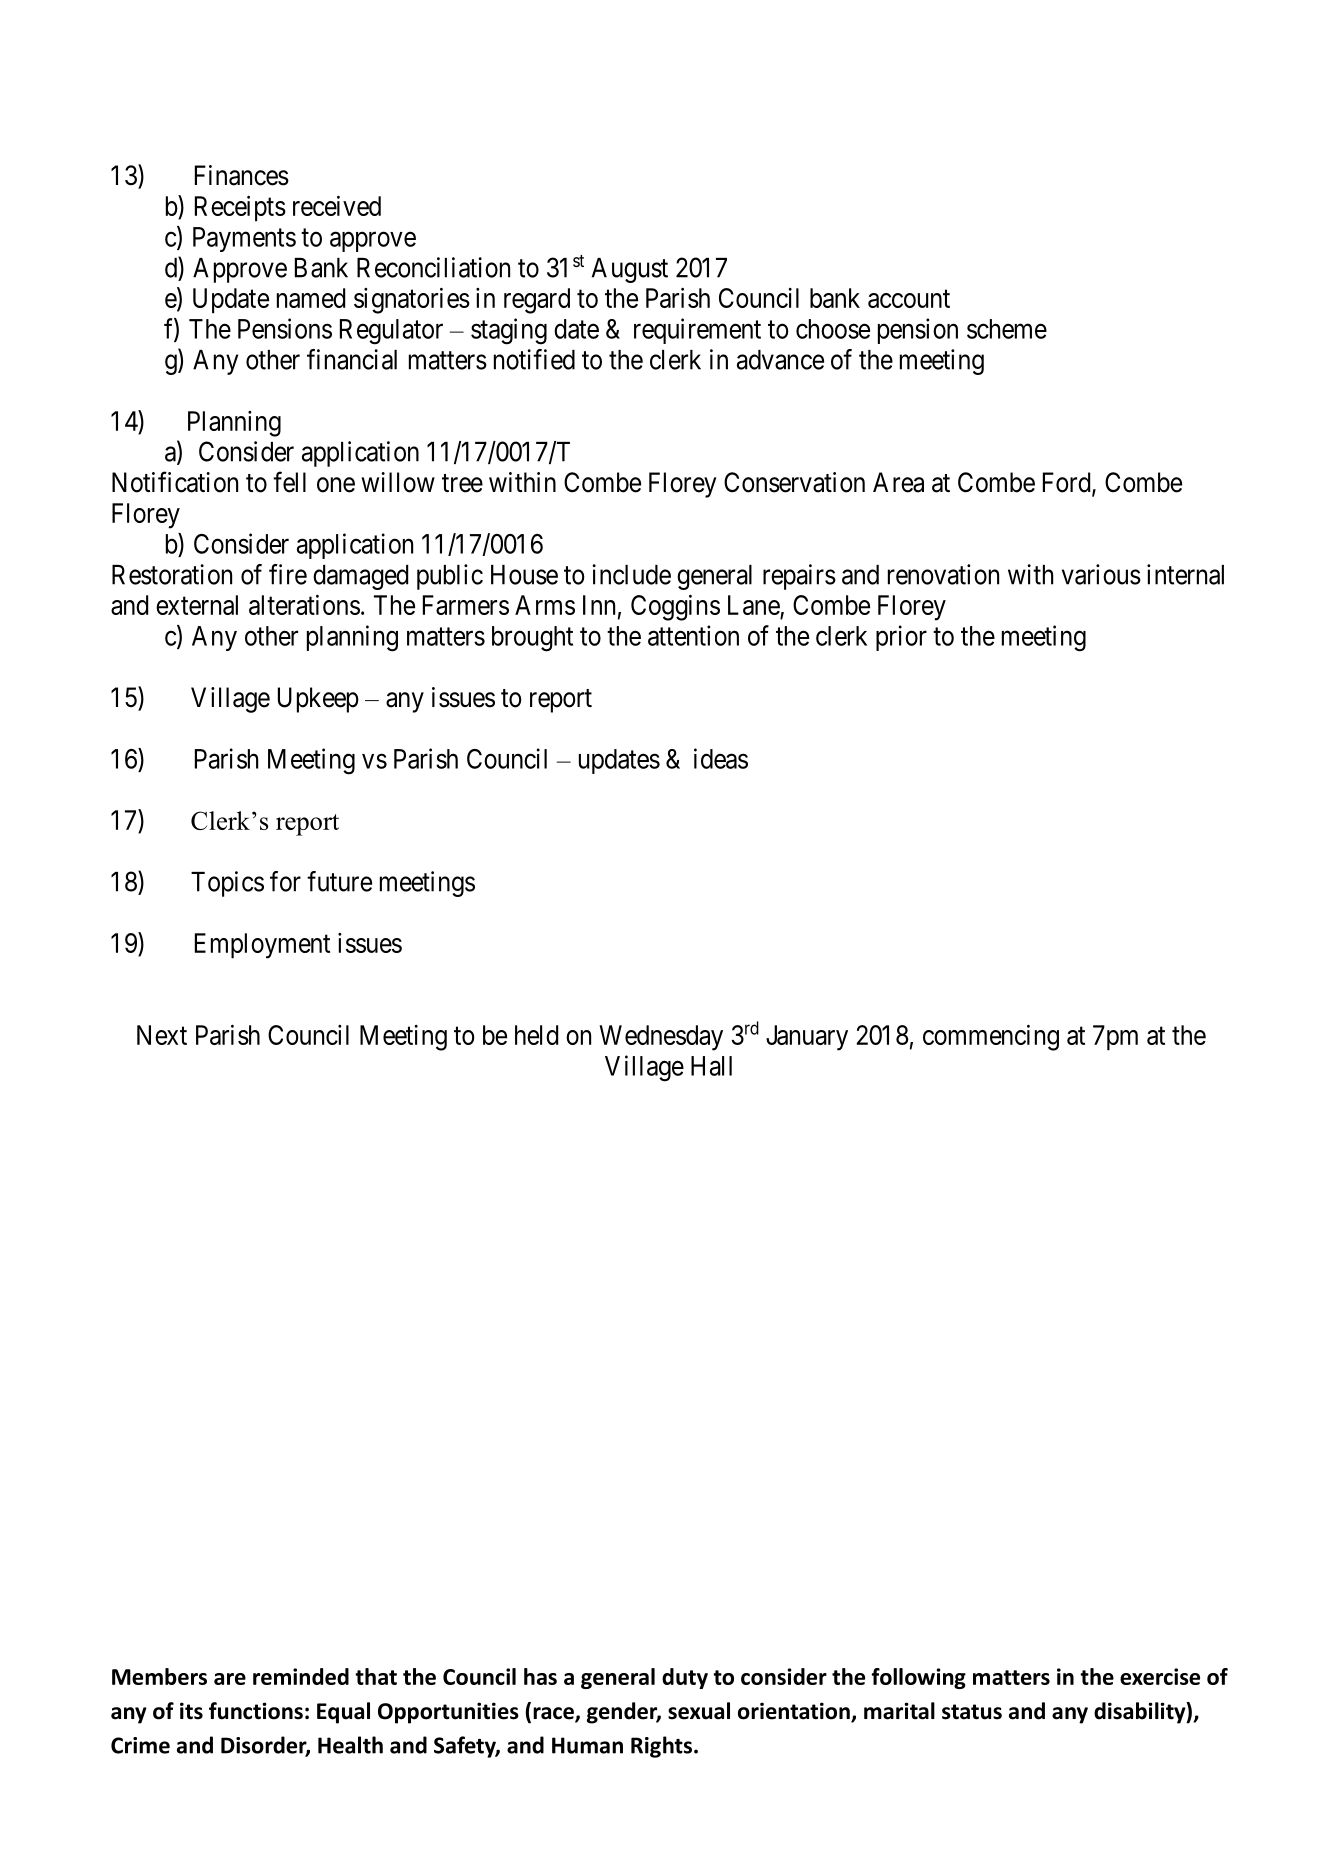 The width and height of the screenshot is (1324, 1873). What do you see at coordinates (162, 1035) in the screenshot?
I see `Next` at bounding box center [162, 1035].
